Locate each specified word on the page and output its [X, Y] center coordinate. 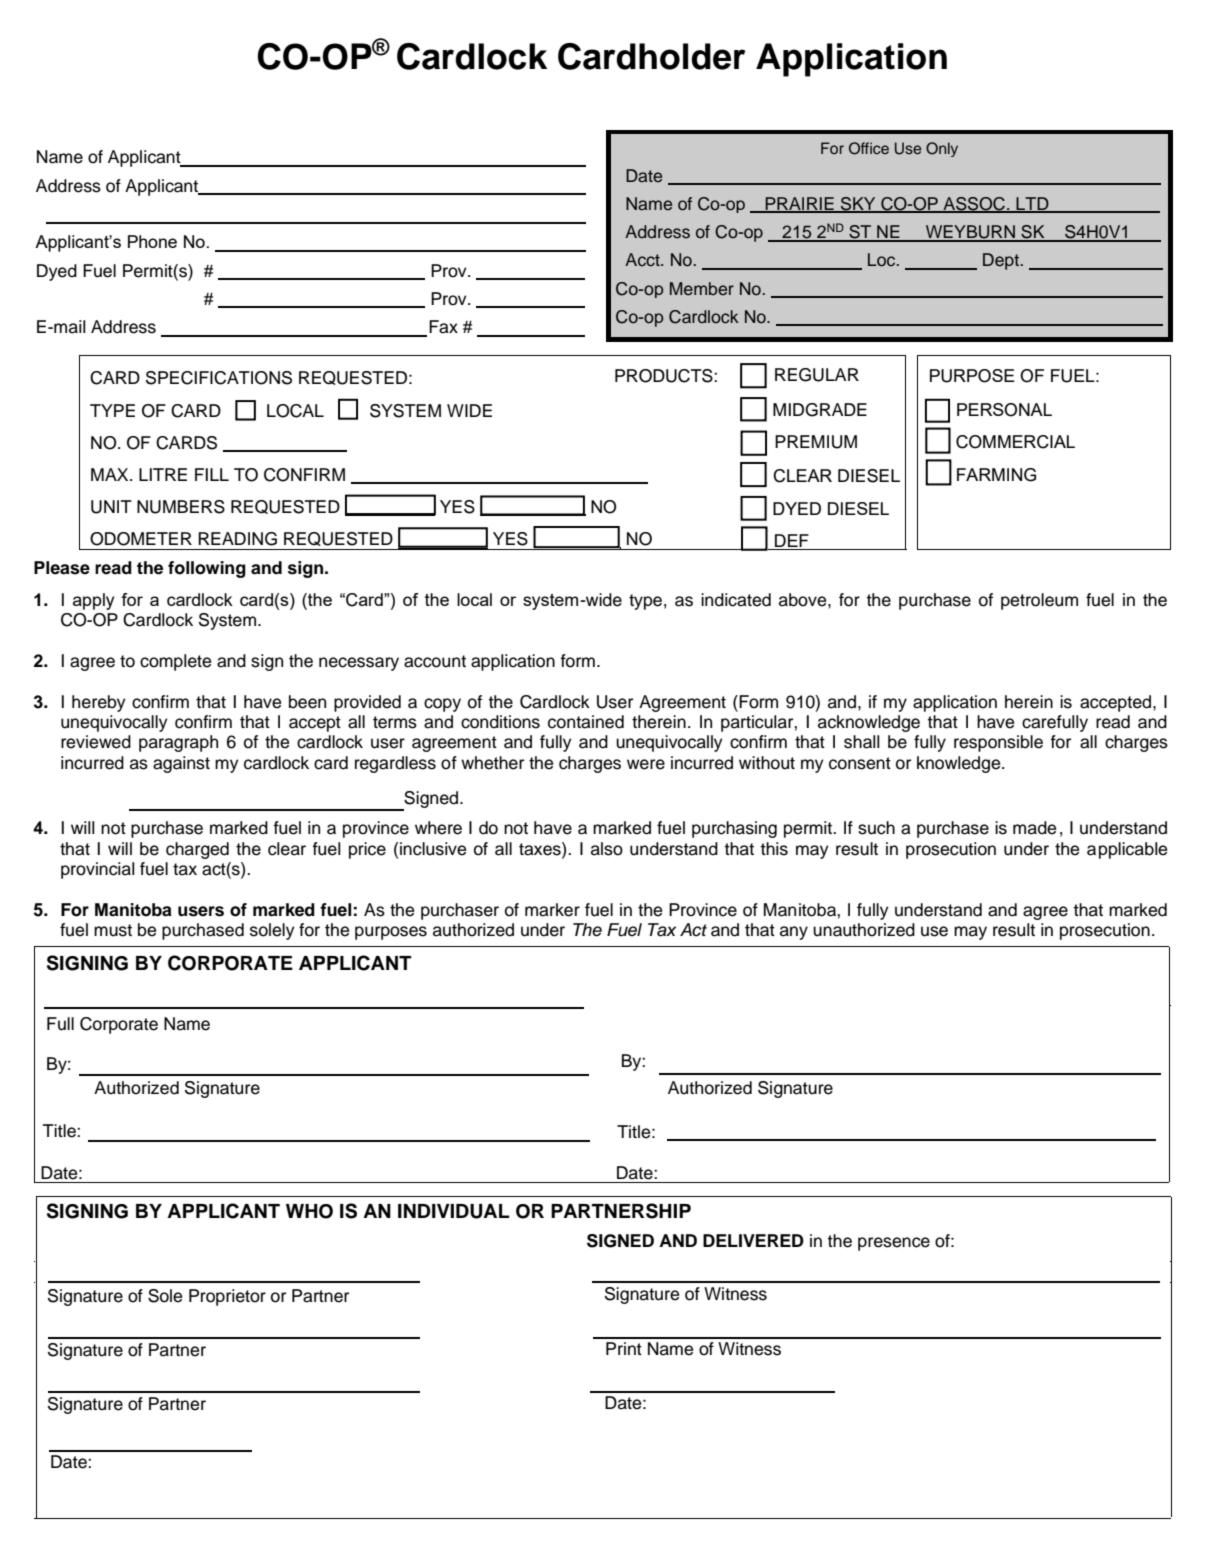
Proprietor [227, 1297]
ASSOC [974, 205]
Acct [643, 260]
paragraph [178, 743]
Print [624, 1348]
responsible [998, 743]
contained [586, 722]
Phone [152, 241]
